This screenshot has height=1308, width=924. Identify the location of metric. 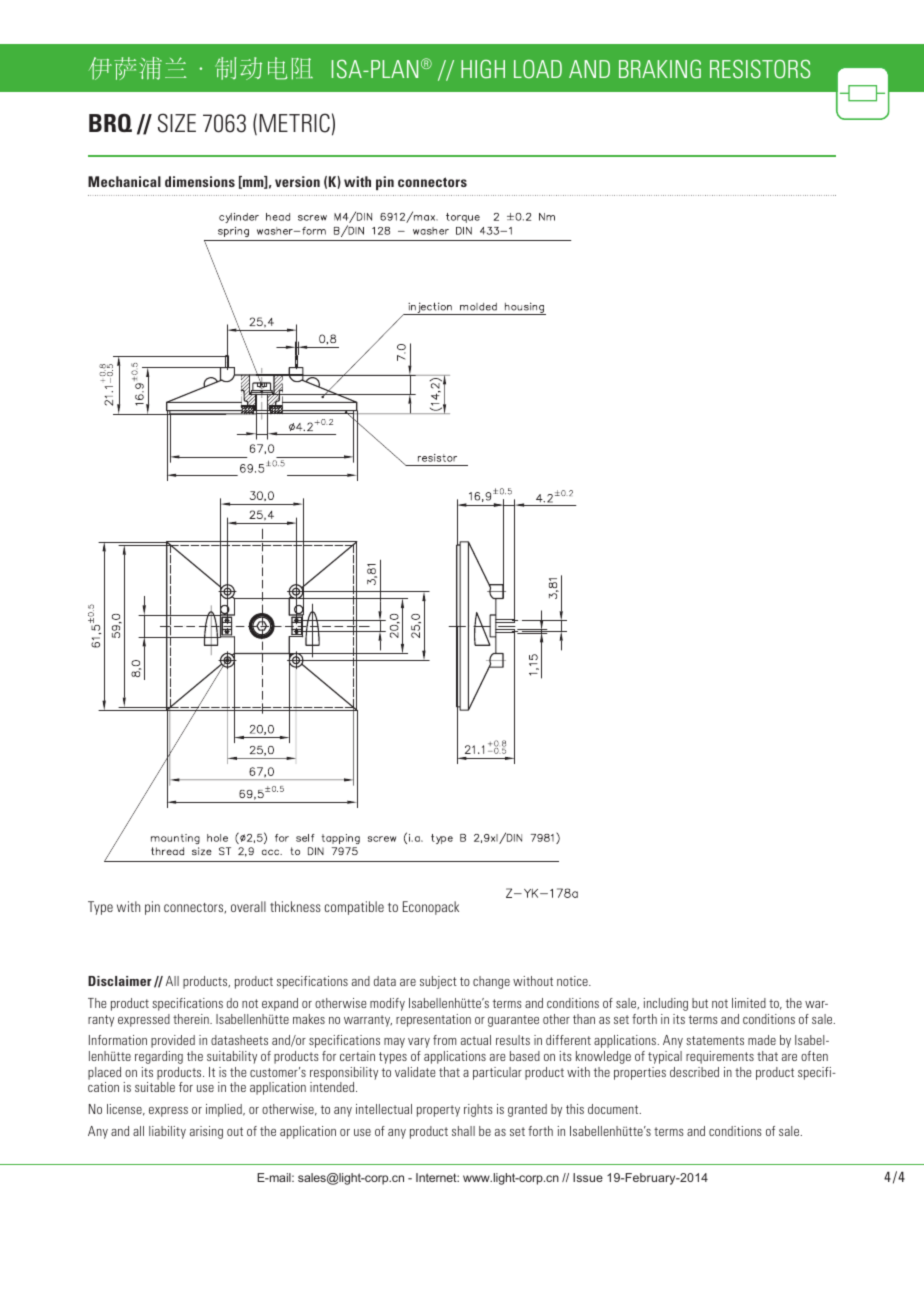
(294, 123).
